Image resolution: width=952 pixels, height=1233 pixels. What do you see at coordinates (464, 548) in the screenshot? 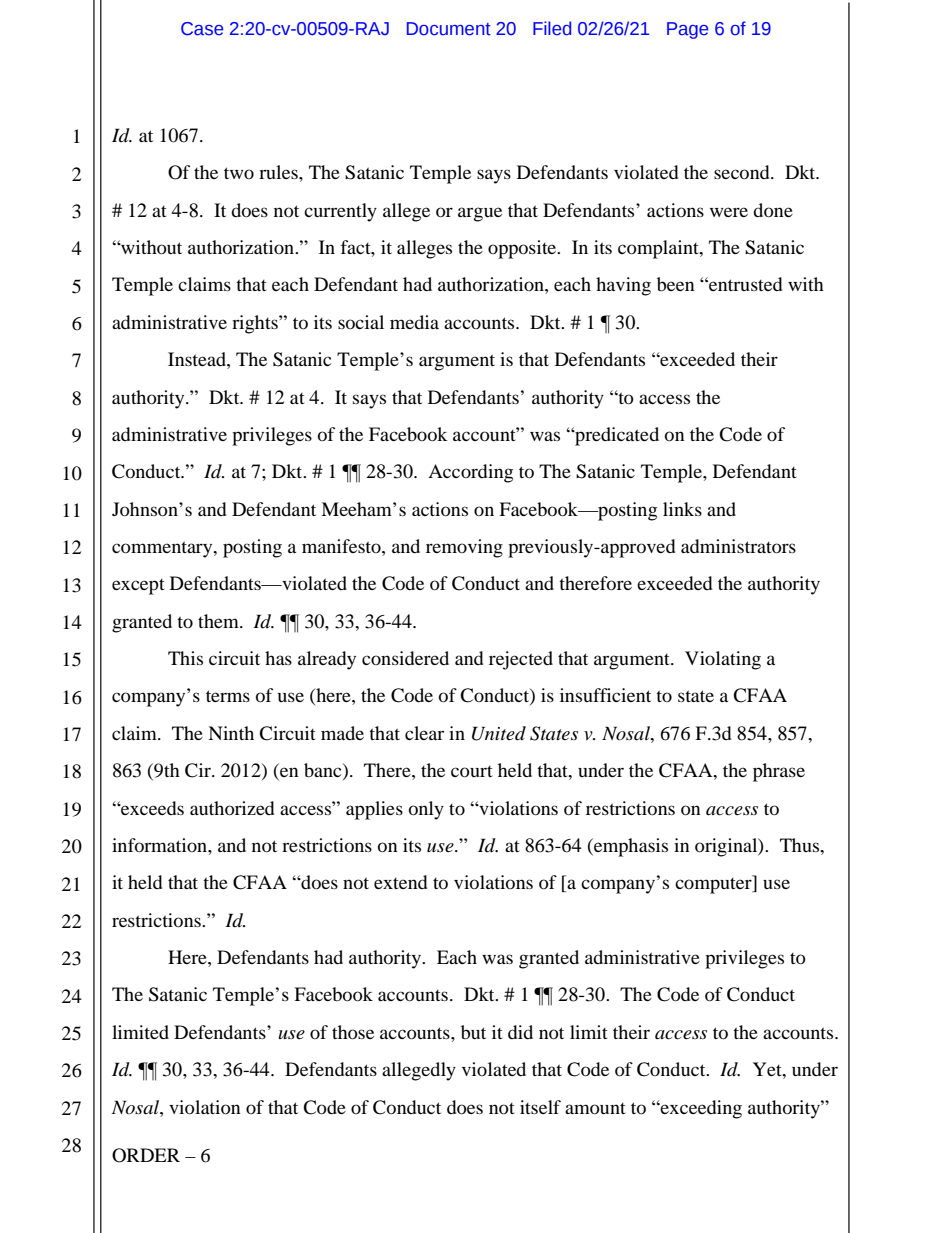
I see `removing` at bounding box center [464, 548].
